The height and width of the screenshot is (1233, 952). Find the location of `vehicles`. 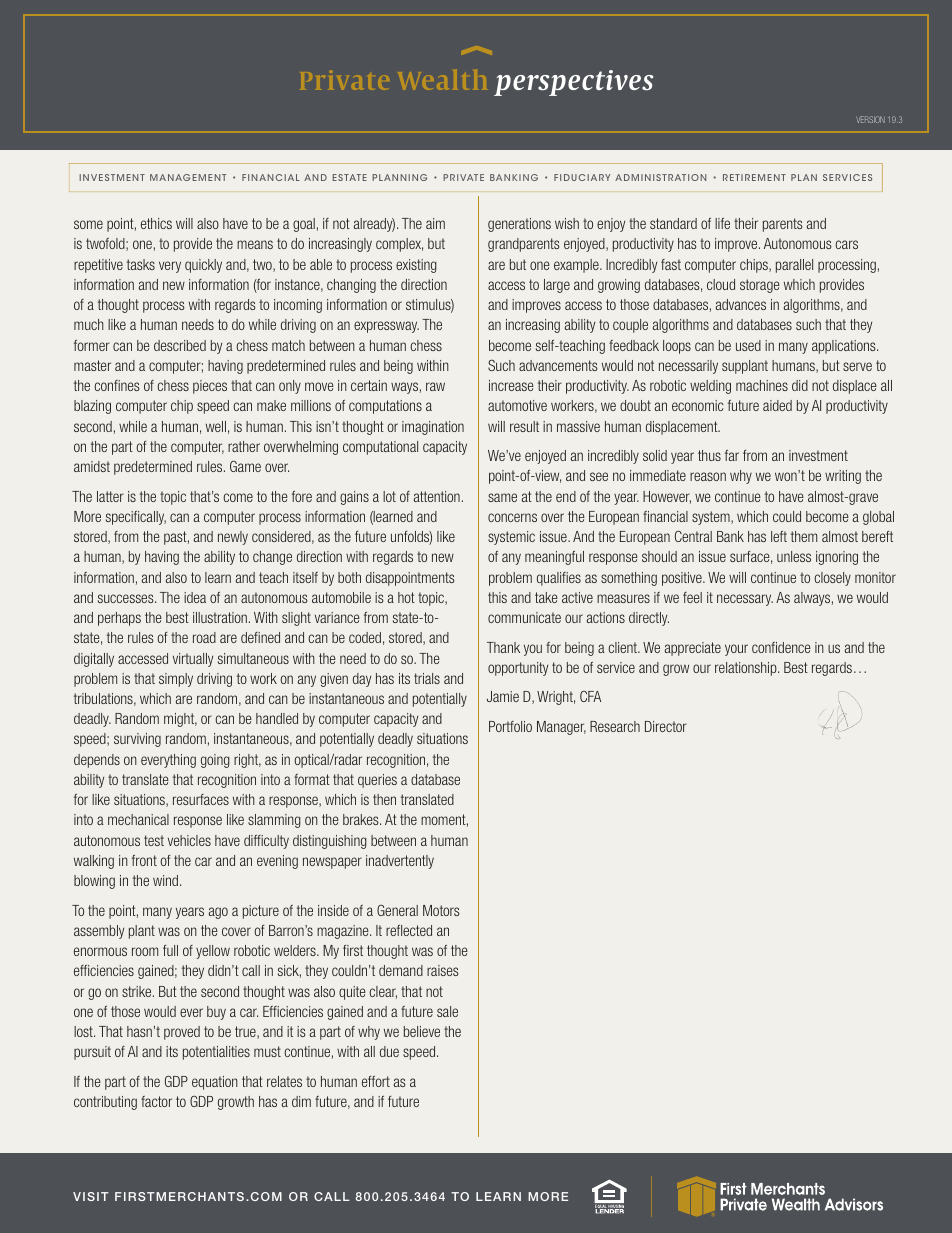

vehicles is located at coordinates (189, 840).
